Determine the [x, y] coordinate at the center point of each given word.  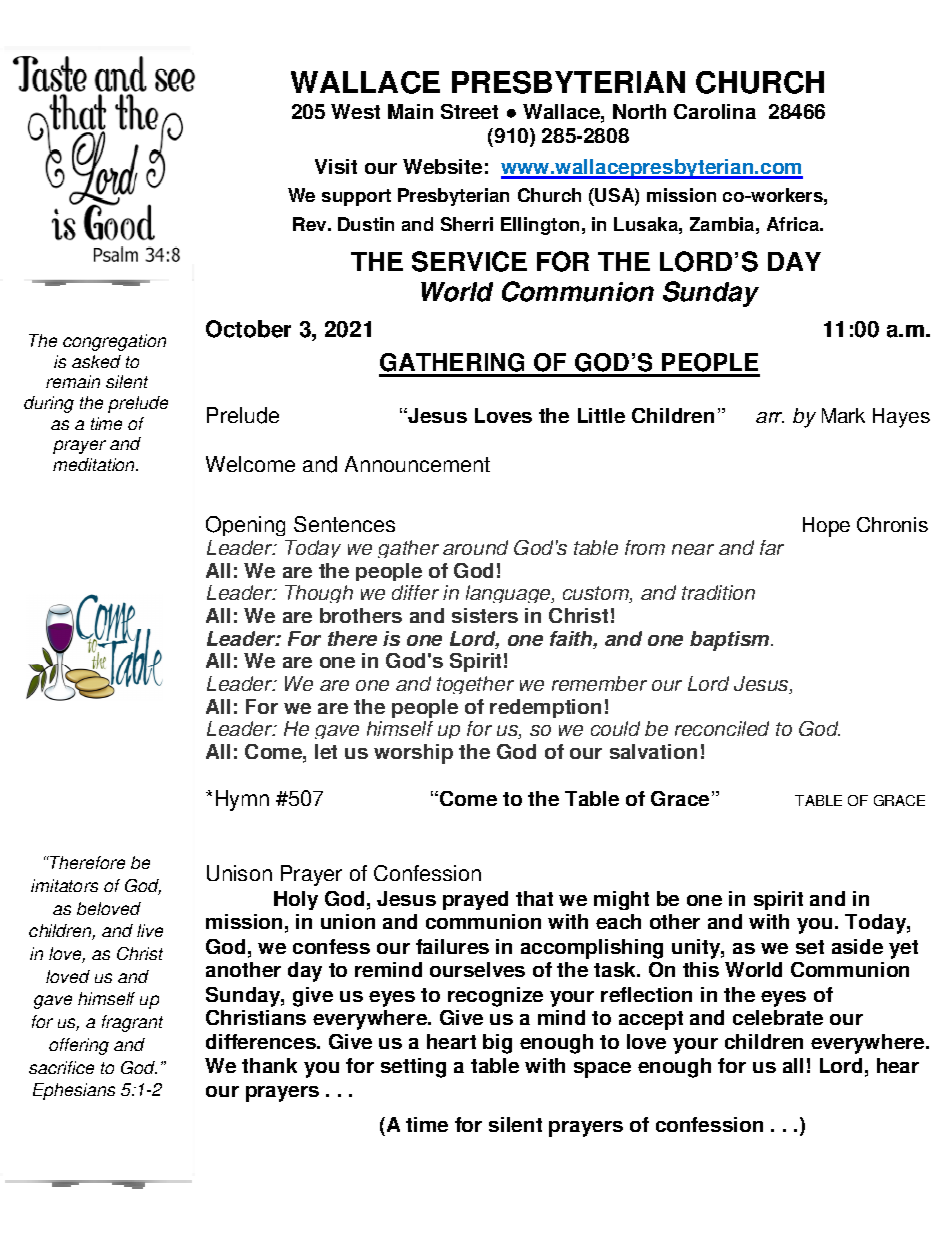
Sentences [344, 524]
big [497, 1044]
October [248, 329]
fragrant [132, 1023]
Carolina [715, 111]
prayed [475, 900]
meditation [95, 464]
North [639, 111]
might [621, 900]
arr [770, 417]
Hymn [242, 800]
